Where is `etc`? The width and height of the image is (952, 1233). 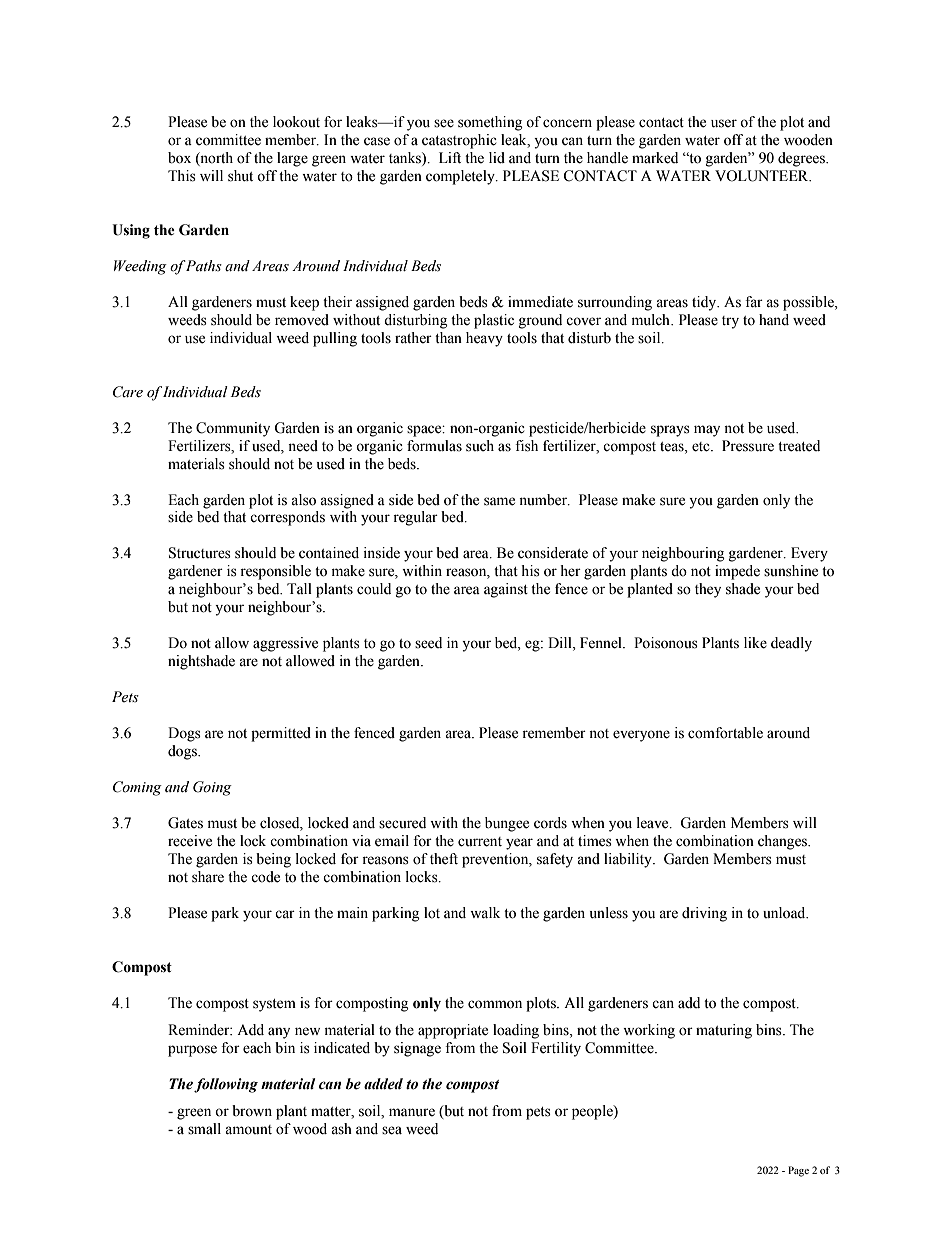 etc is located at coordinates (702, 447).
